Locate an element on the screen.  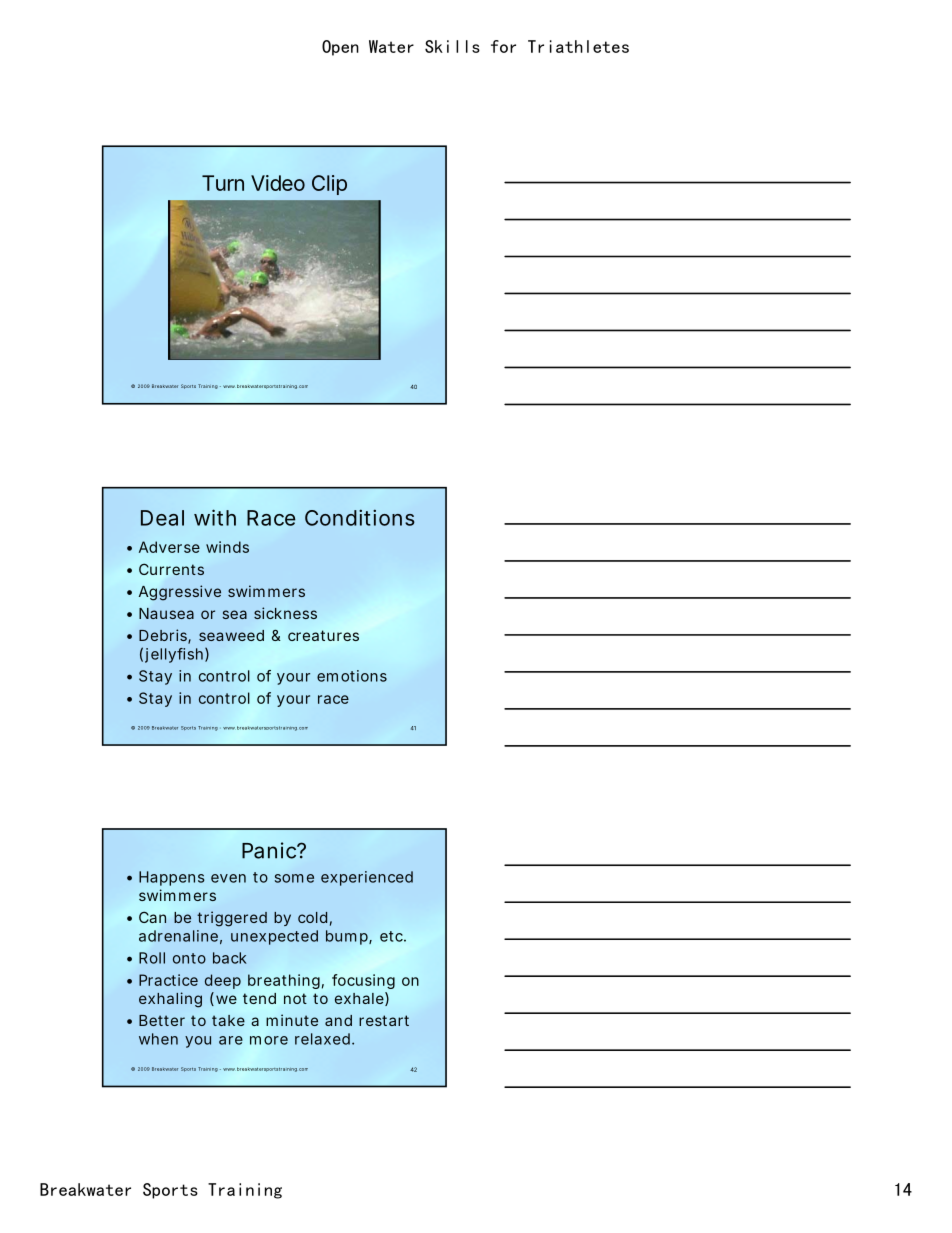
experienced is located at coordinates (367, 878).
